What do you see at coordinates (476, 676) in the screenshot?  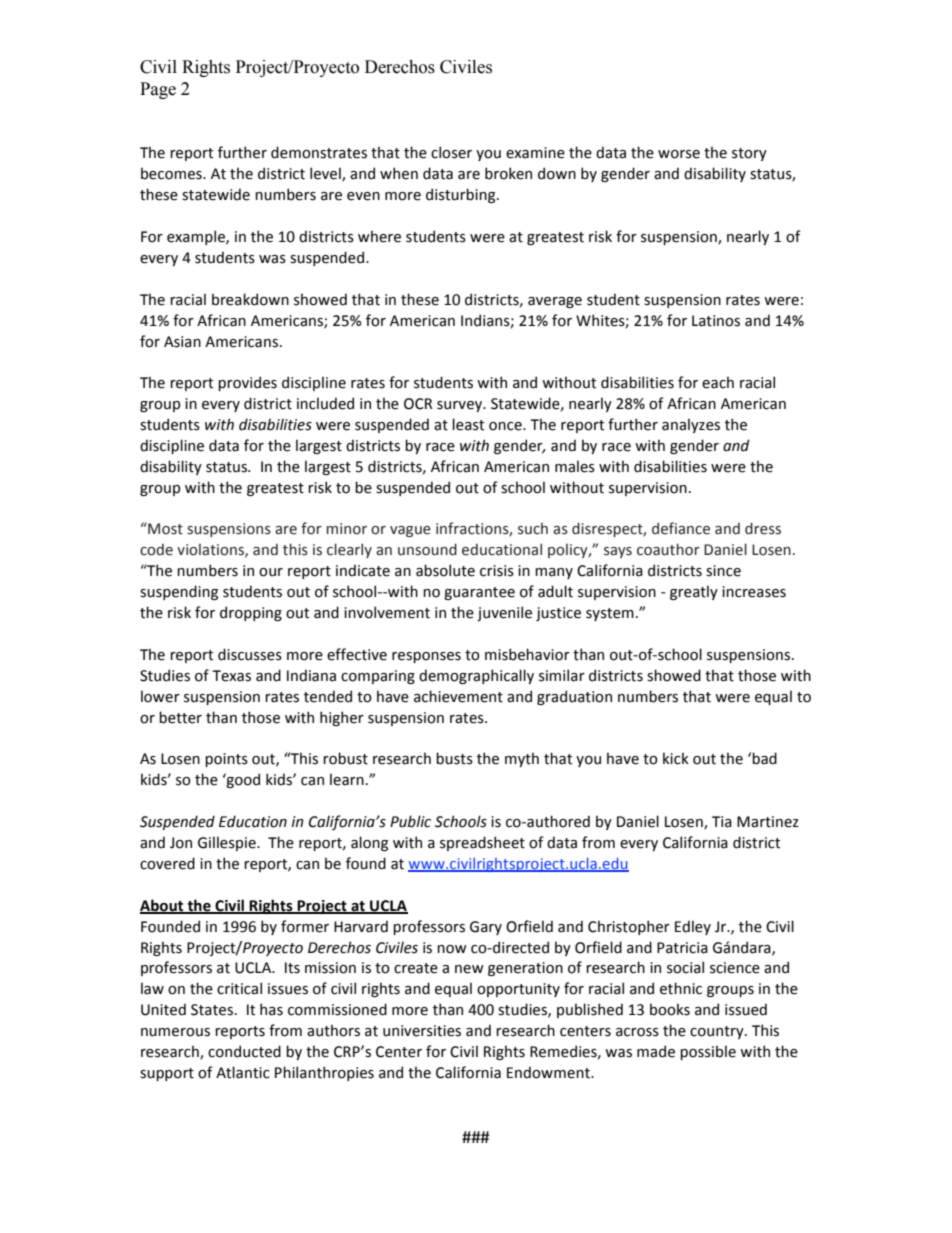 I see `demographically` at bounding box center [476, 676].
